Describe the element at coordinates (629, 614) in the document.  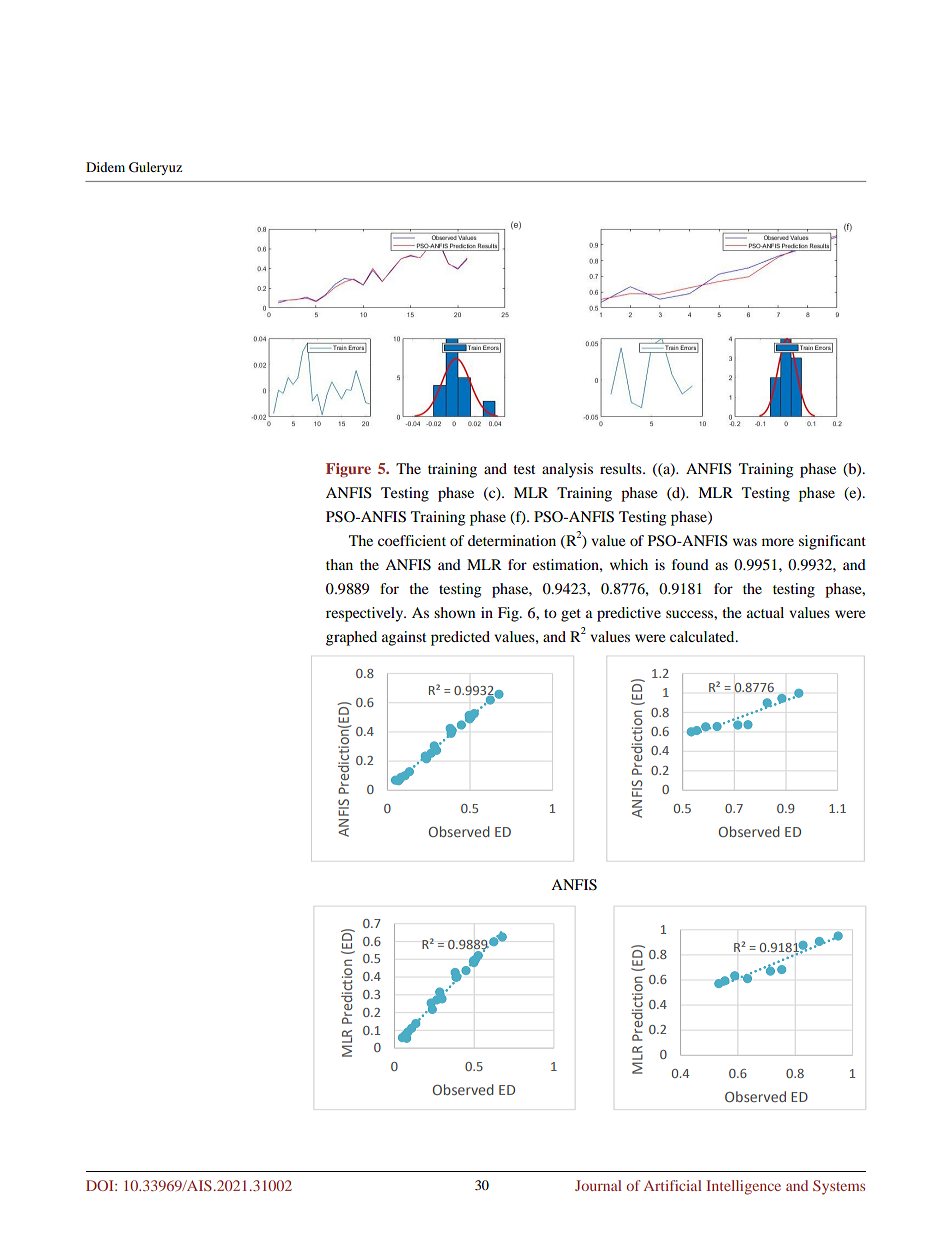
I see `predictive` at that location.
